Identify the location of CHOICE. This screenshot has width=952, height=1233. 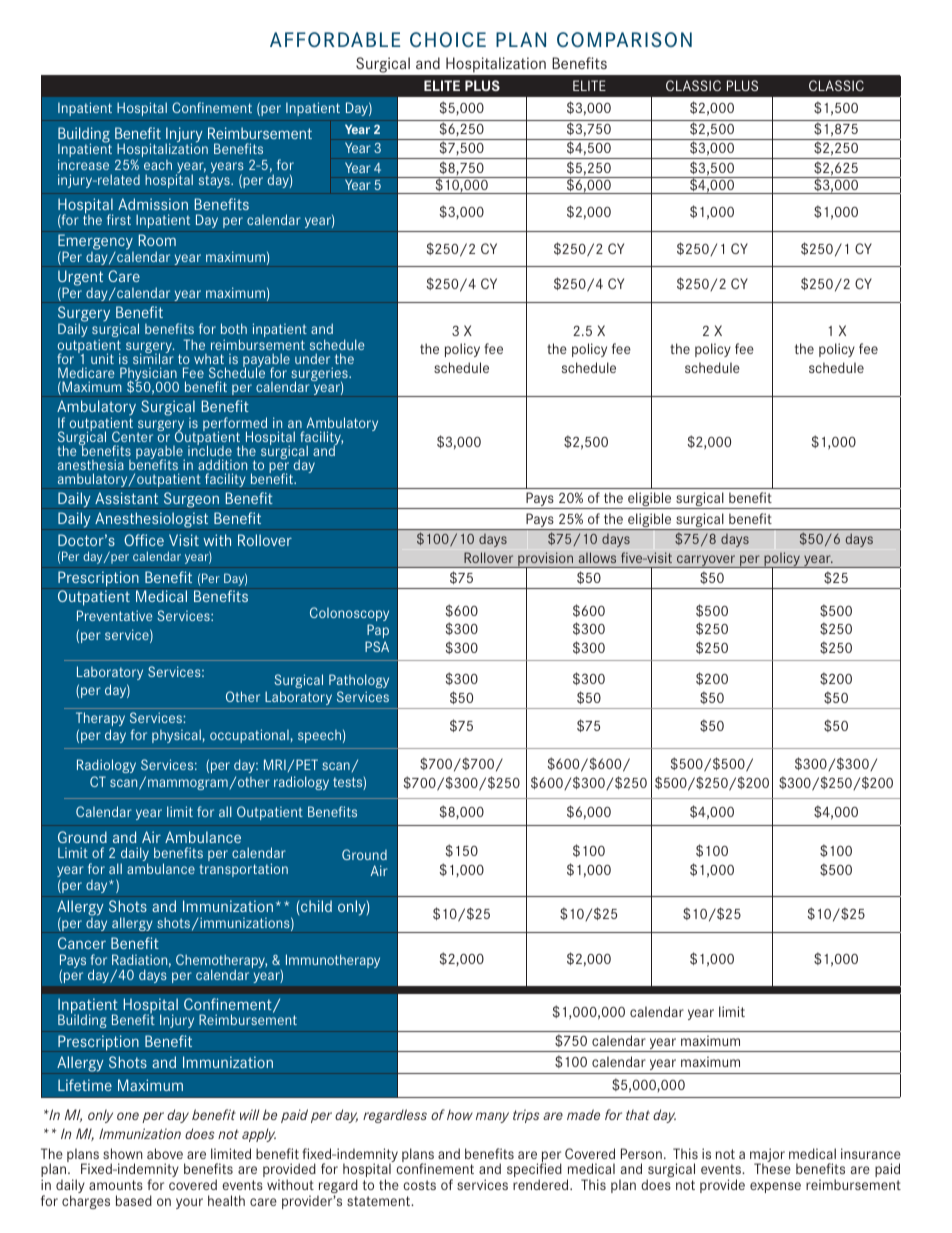
(448, 39).
